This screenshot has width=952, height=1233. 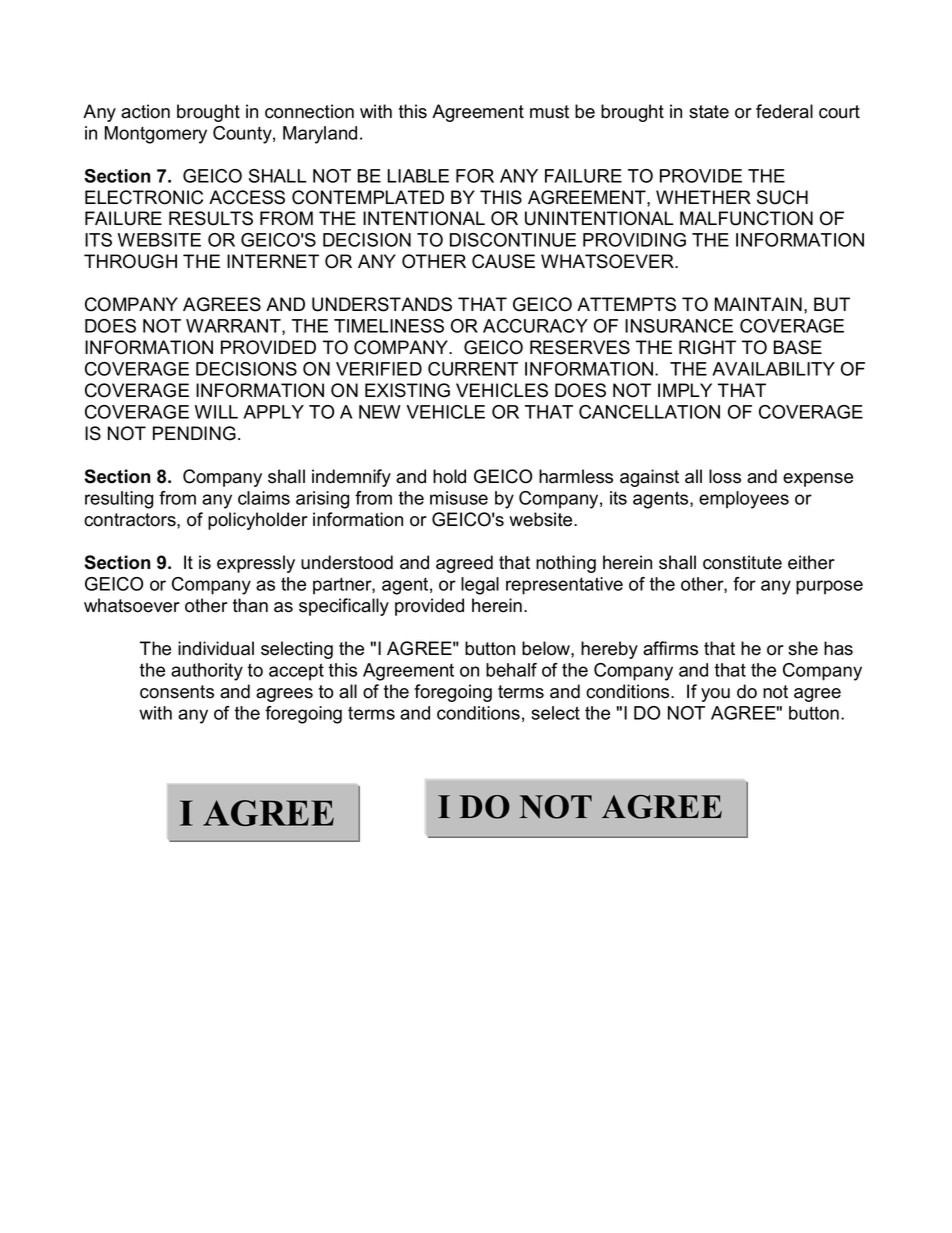 I want to click on WILL, so click(x=216, y=412).
